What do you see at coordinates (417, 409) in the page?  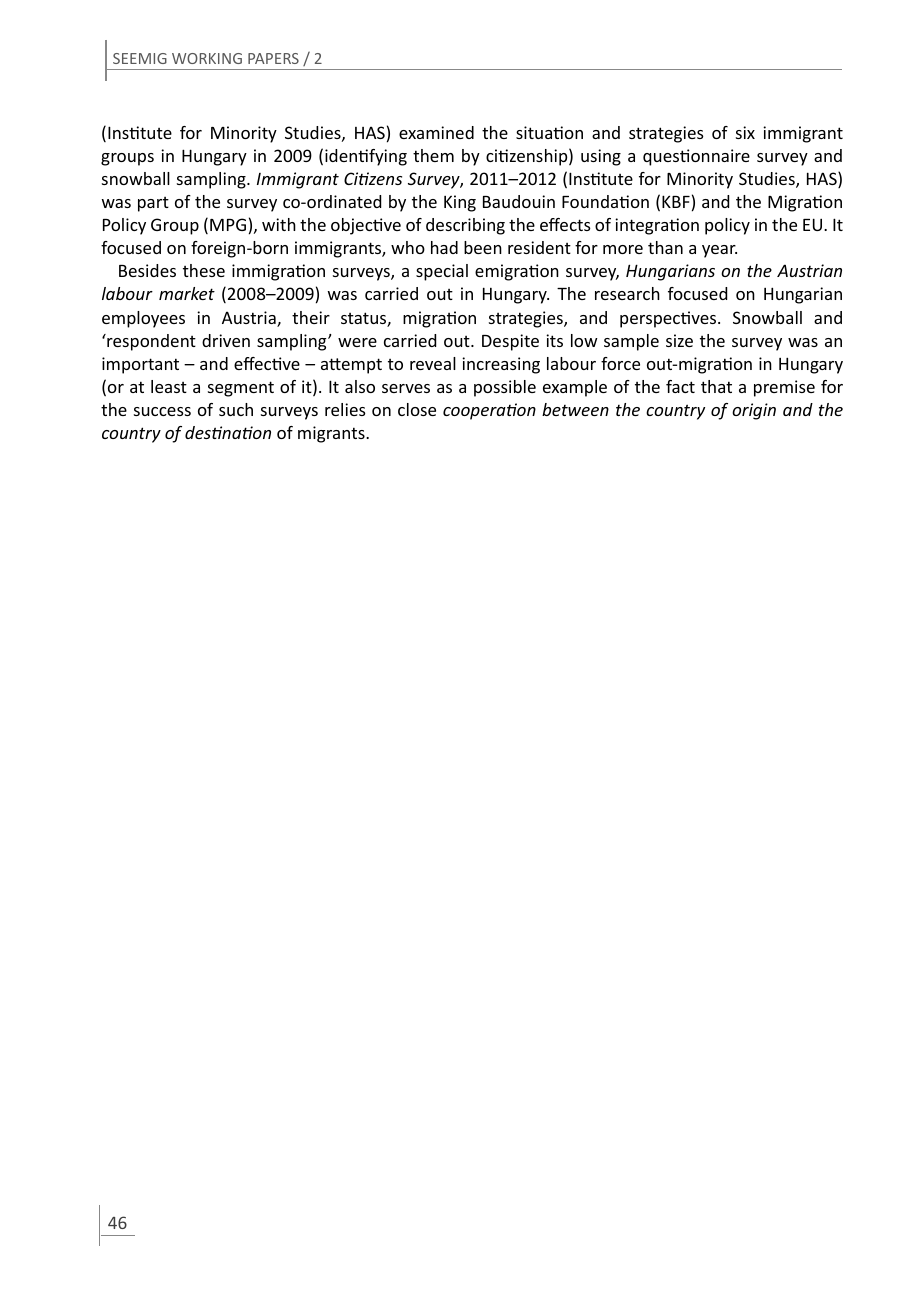 I see `close` at bounding box center [417, 409].
